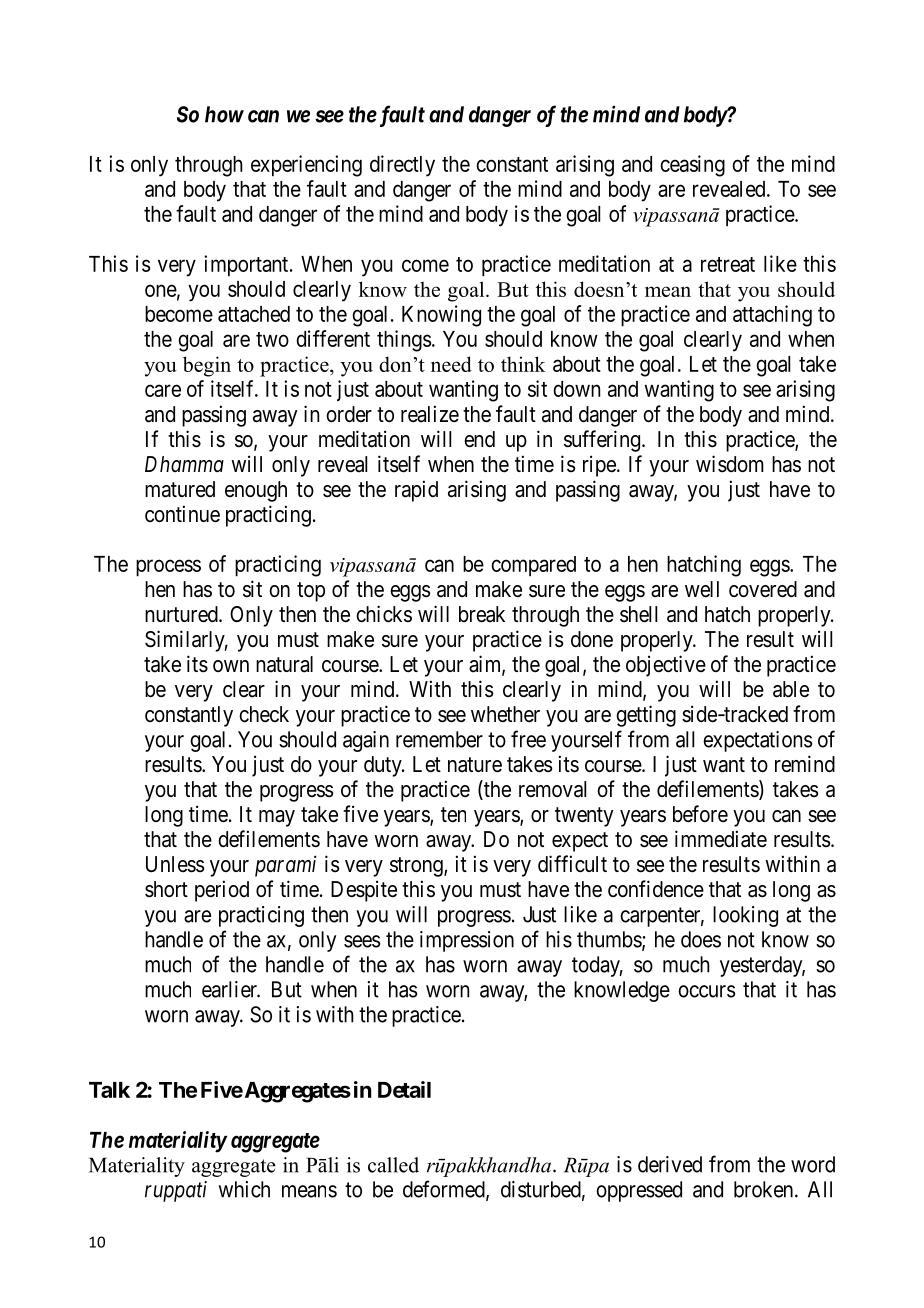  Describe the element at coordinates (222, 891) in the screenshot. I see `period` at that location.
